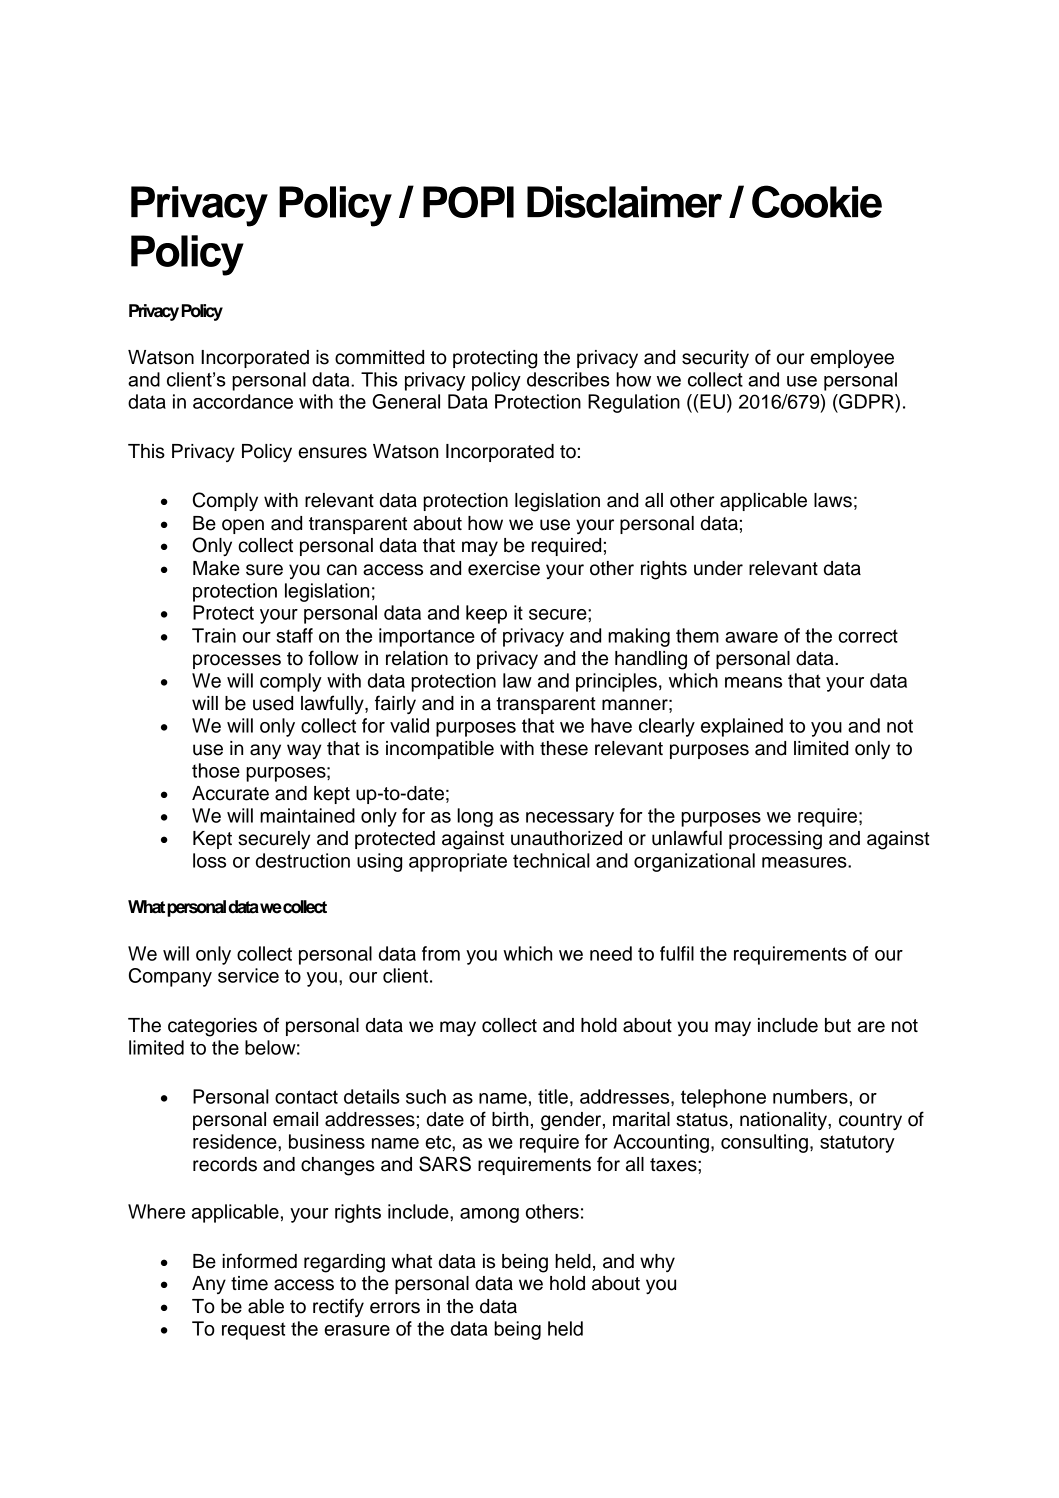 This document has width=1059, height=1498. What do you see at coordinates (657, 1263) in the document?
I see `why` at bounding box center [657, 1263].
